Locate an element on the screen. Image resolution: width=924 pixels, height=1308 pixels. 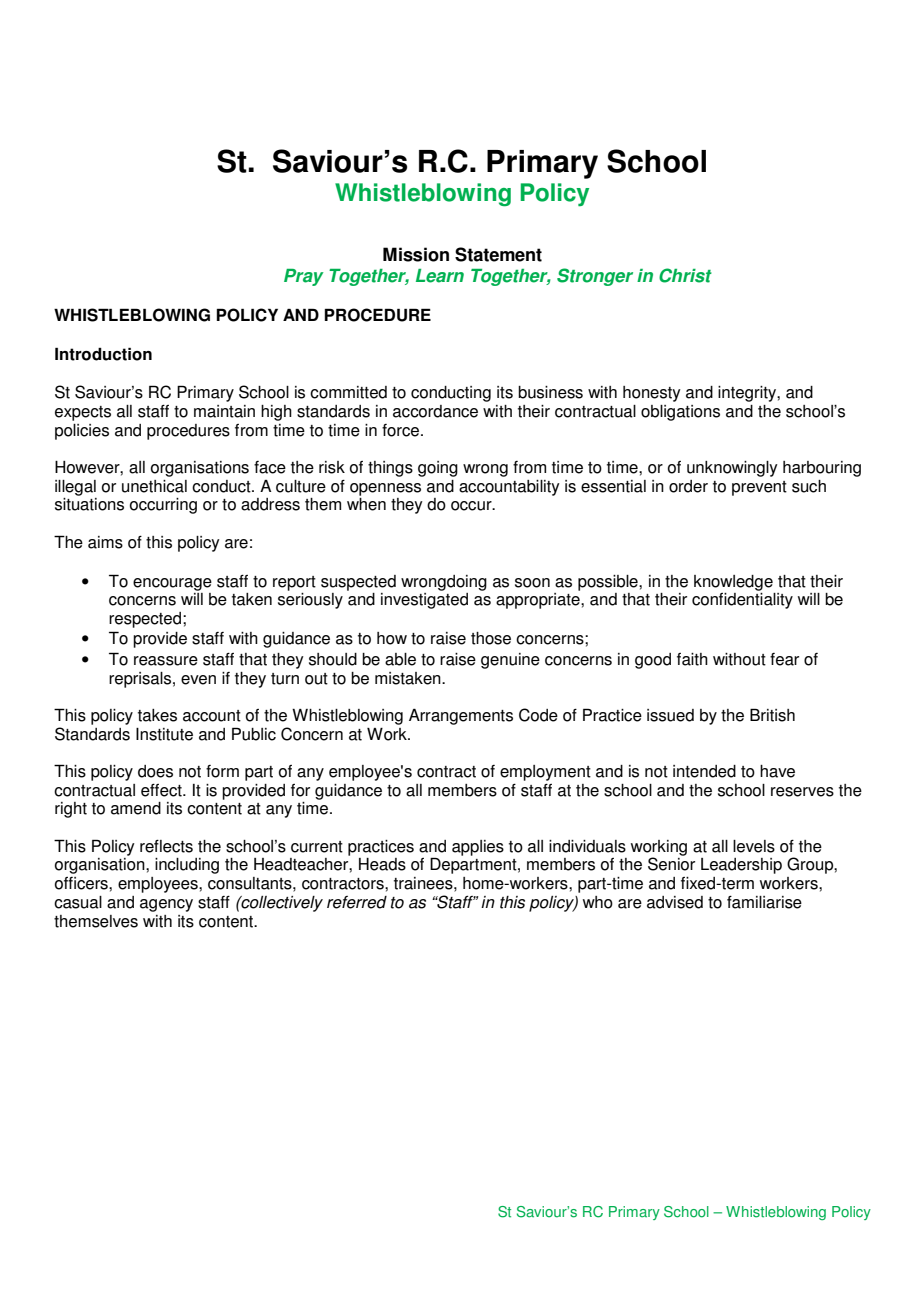
when is located at coordinates (366, 504).
